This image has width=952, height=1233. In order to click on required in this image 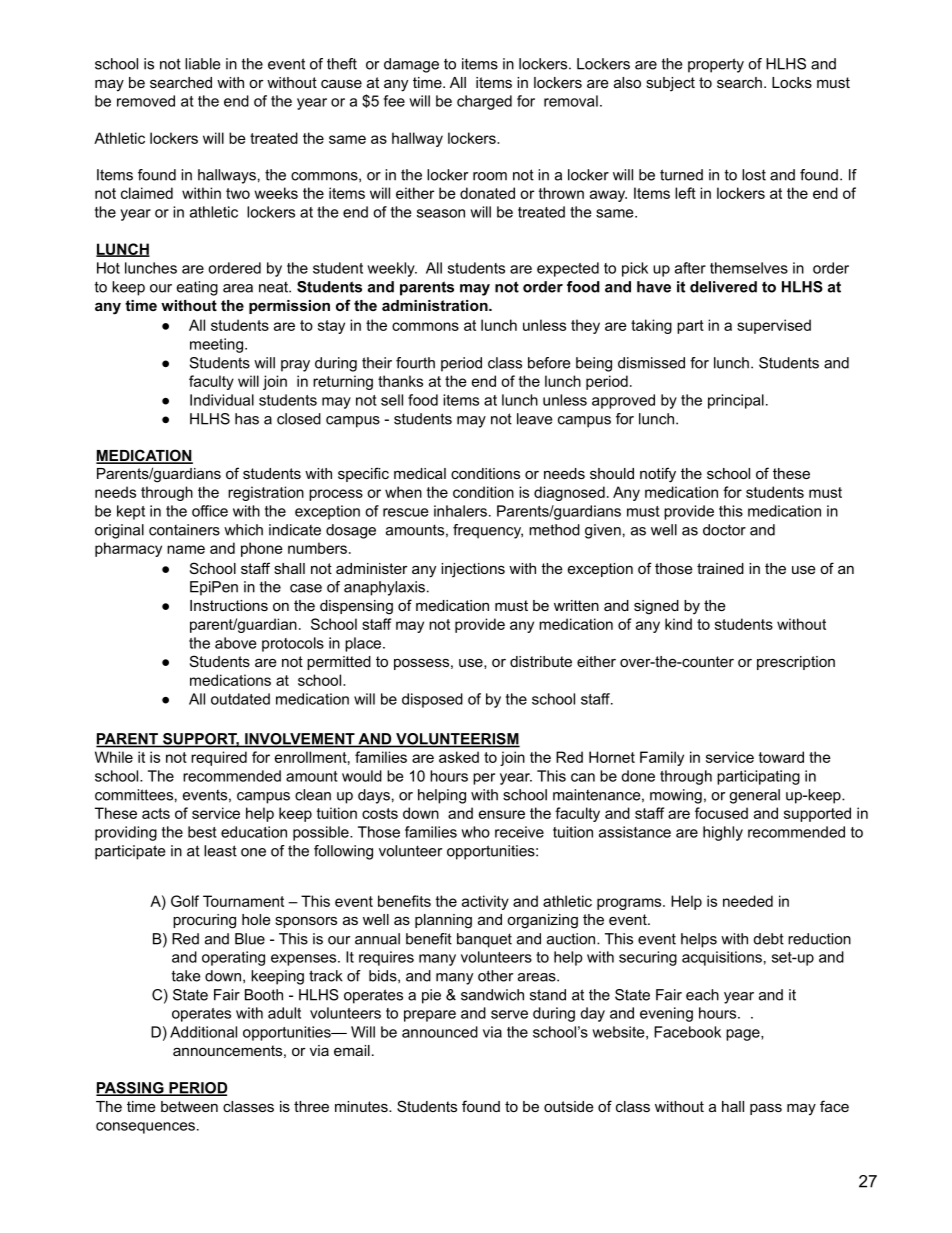, I will do `click(219, 758)`.
